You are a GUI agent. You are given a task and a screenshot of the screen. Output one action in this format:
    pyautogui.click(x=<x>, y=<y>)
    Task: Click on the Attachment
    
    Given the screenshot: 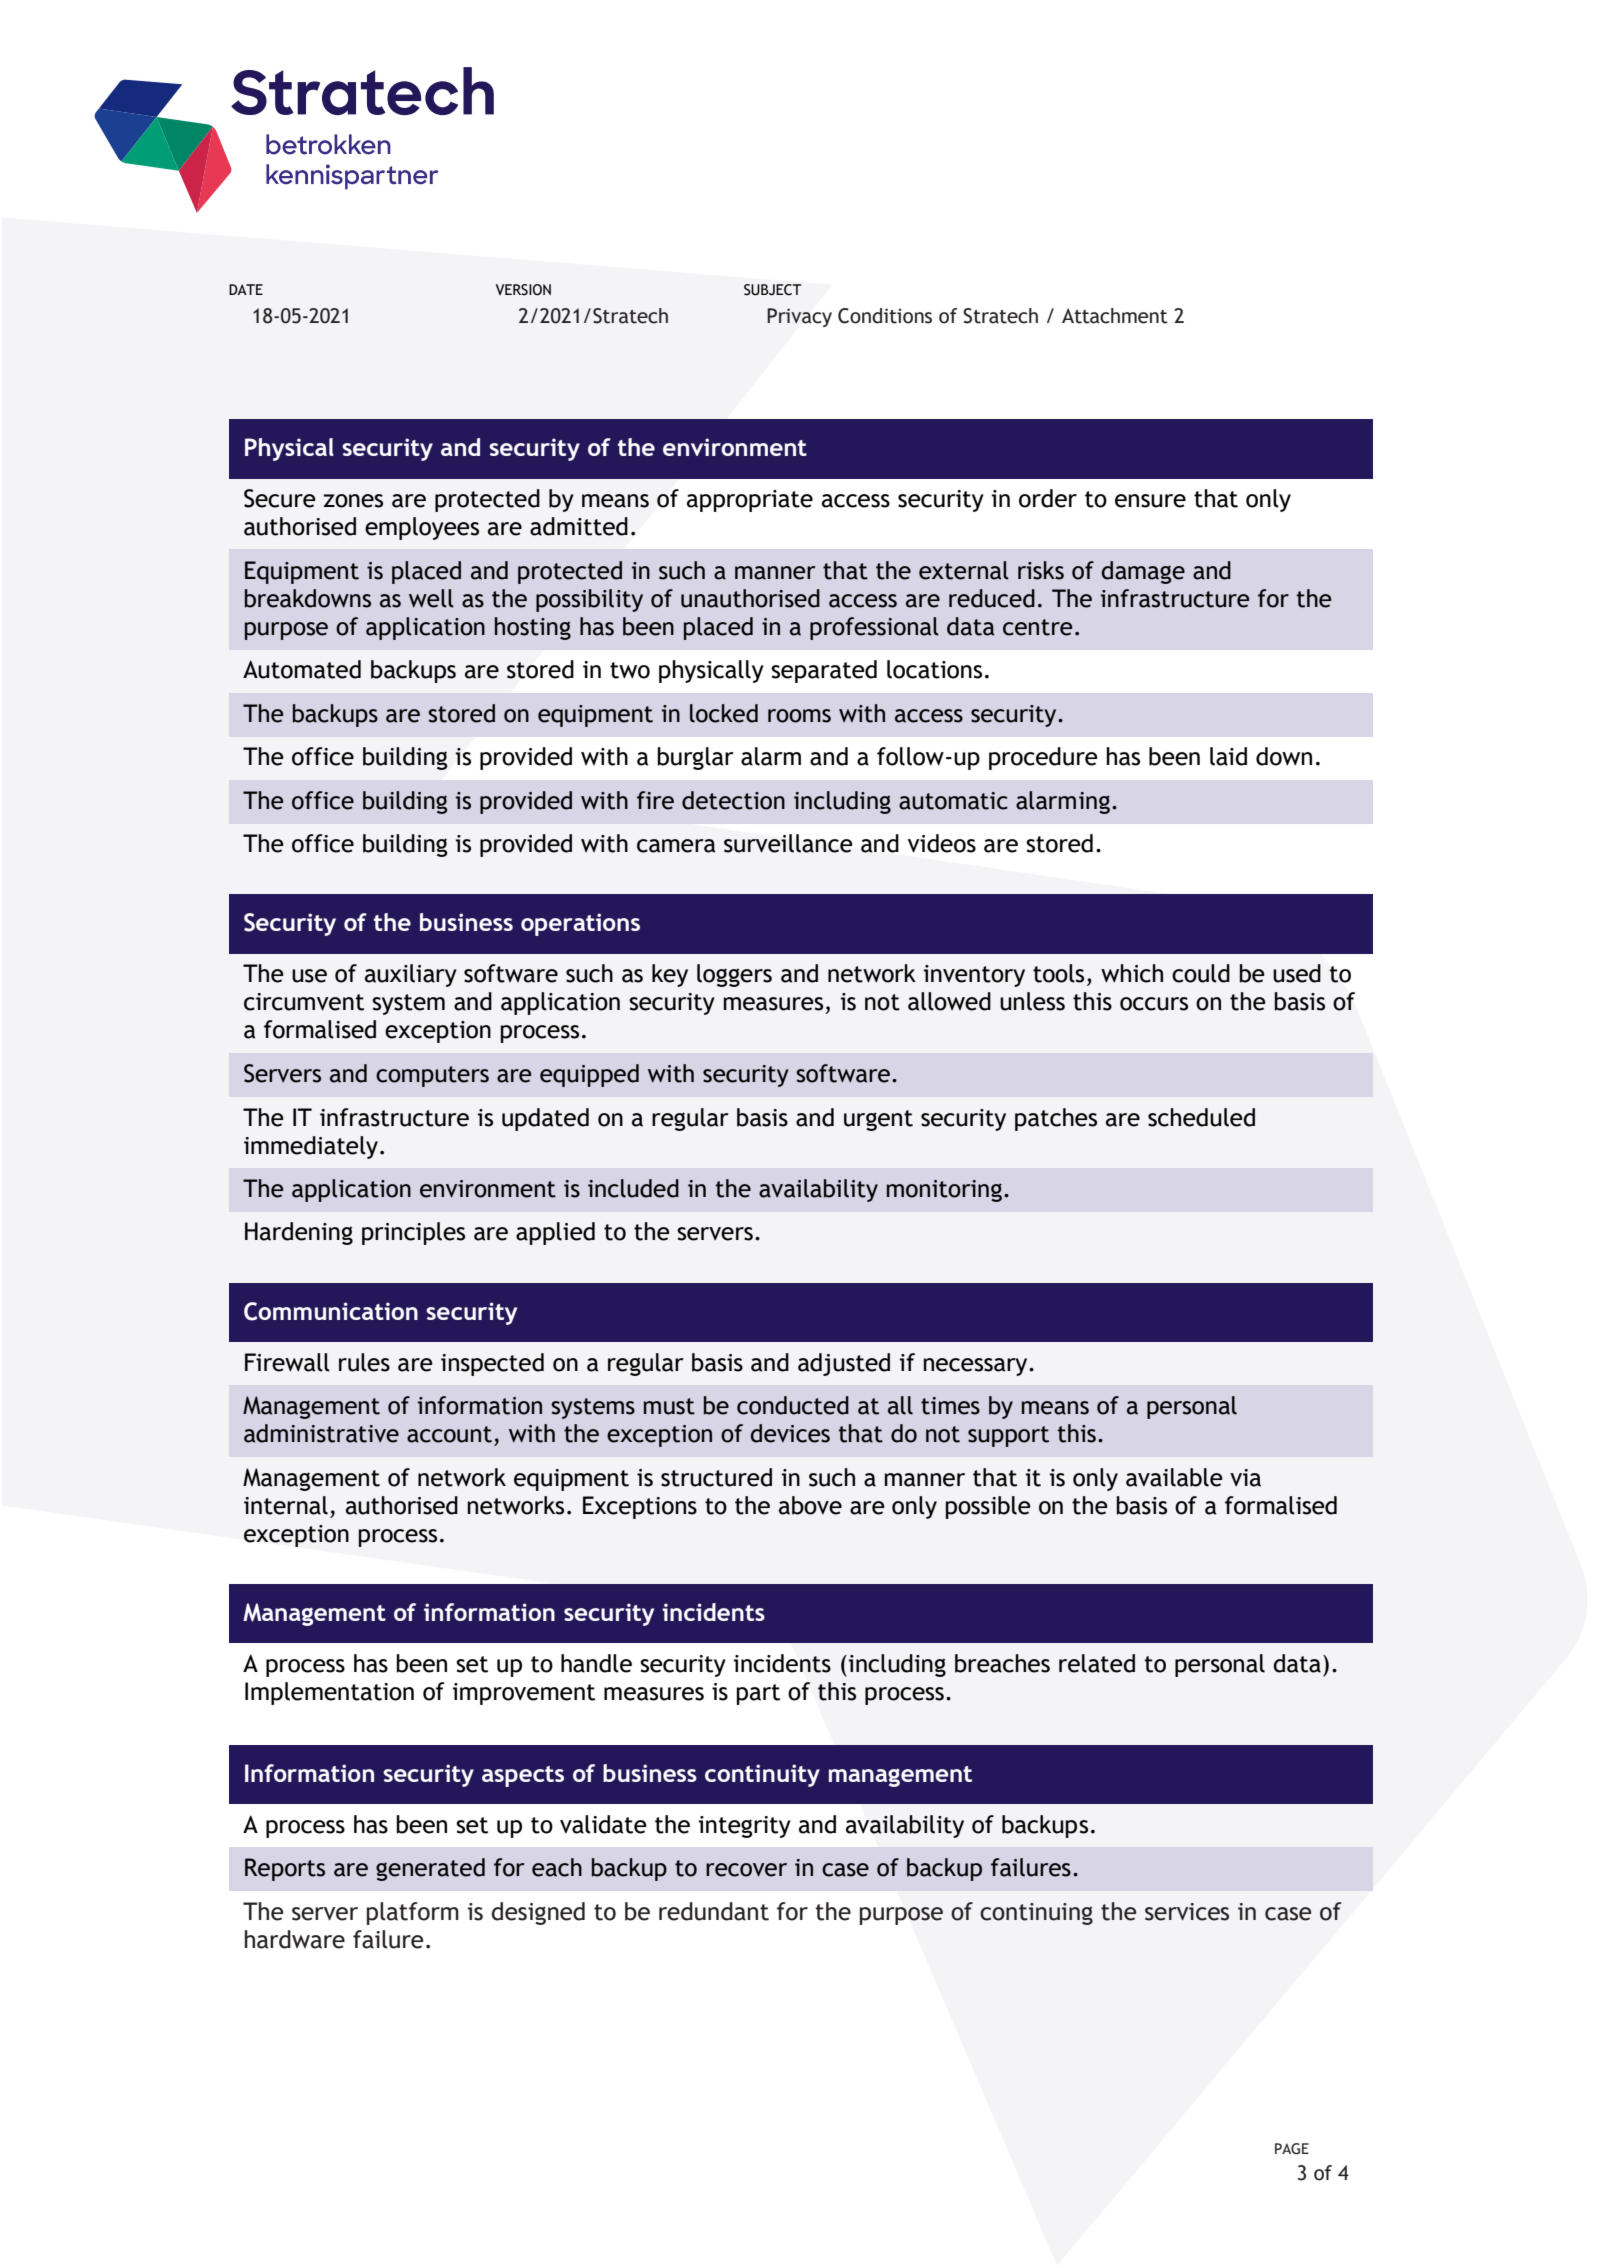 What is the action you would take?
    pyautogui.click(x=1115, y=316)
